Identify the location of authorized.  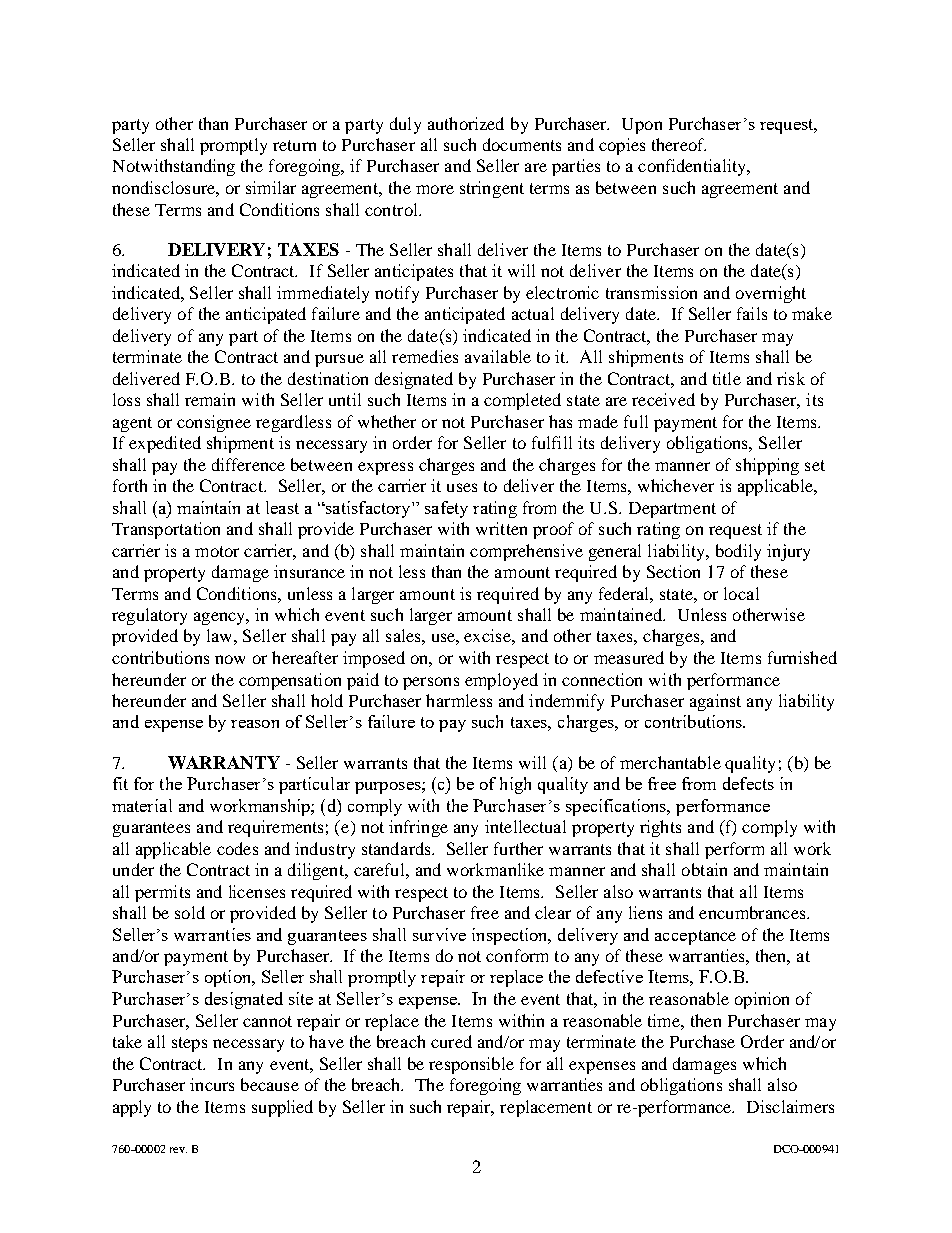
(466, 123).
